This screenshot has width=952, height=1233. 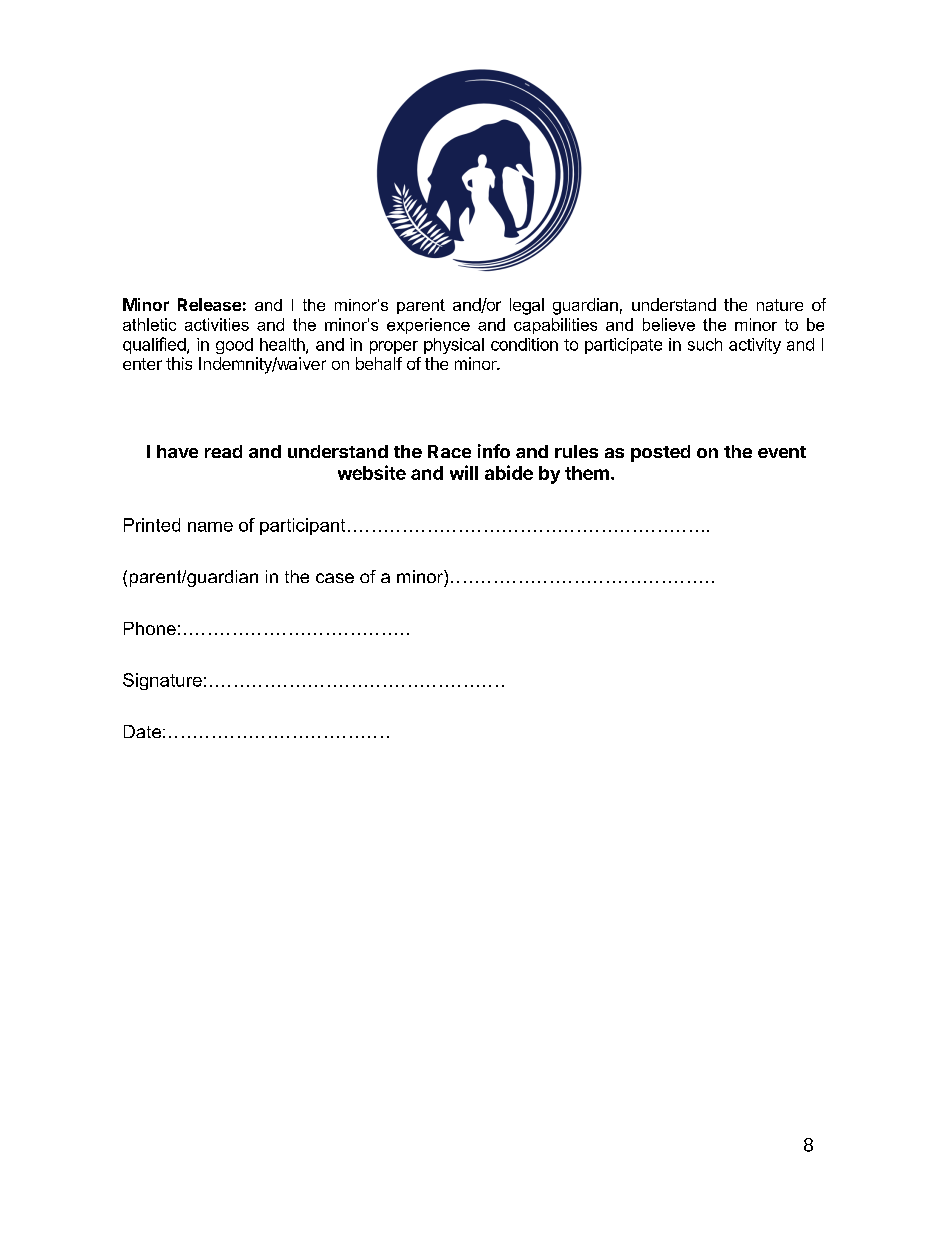 What do you see at coordinates (669, 324) in the screenshot?
I see `believe` at bounding box center [669, 324].
